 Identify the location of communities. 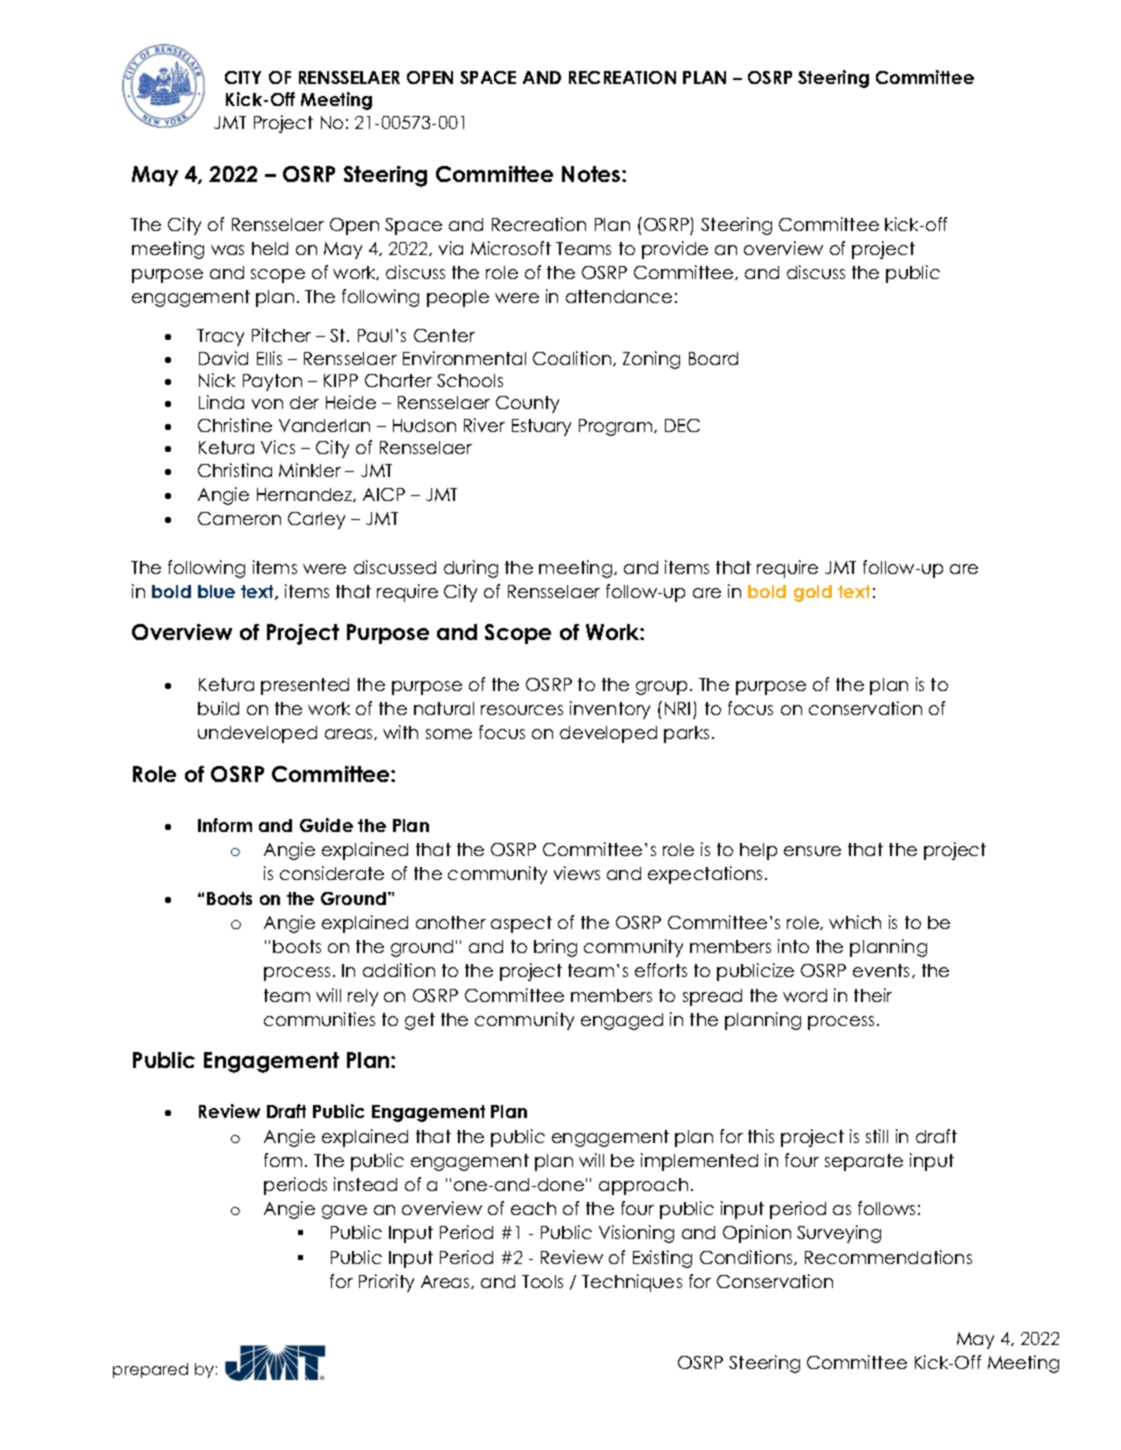
(319, 1019).
